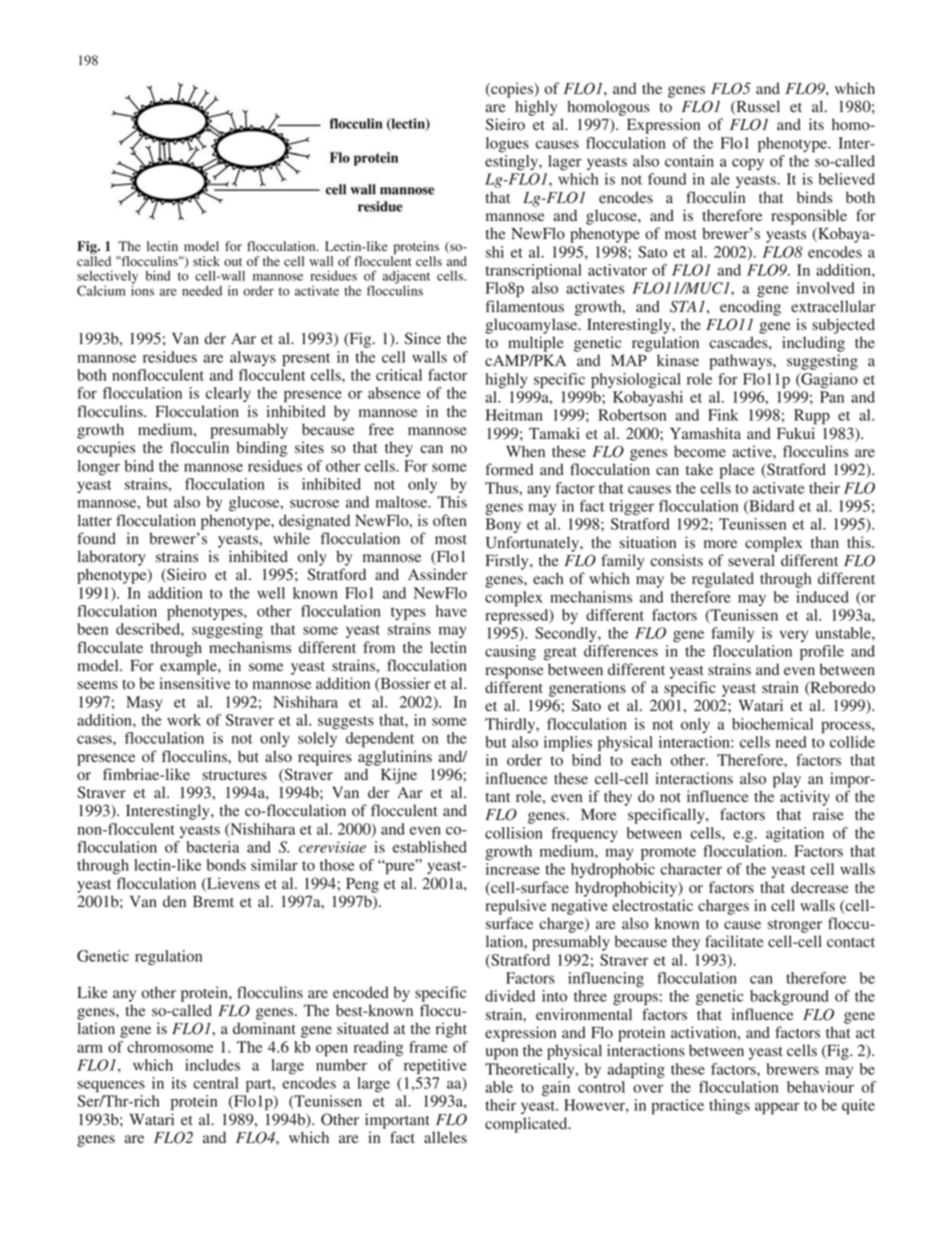 The image size is (952, 1257). Describe the element at coordinates (510, 652) in the document. I see `causing` at that location.
